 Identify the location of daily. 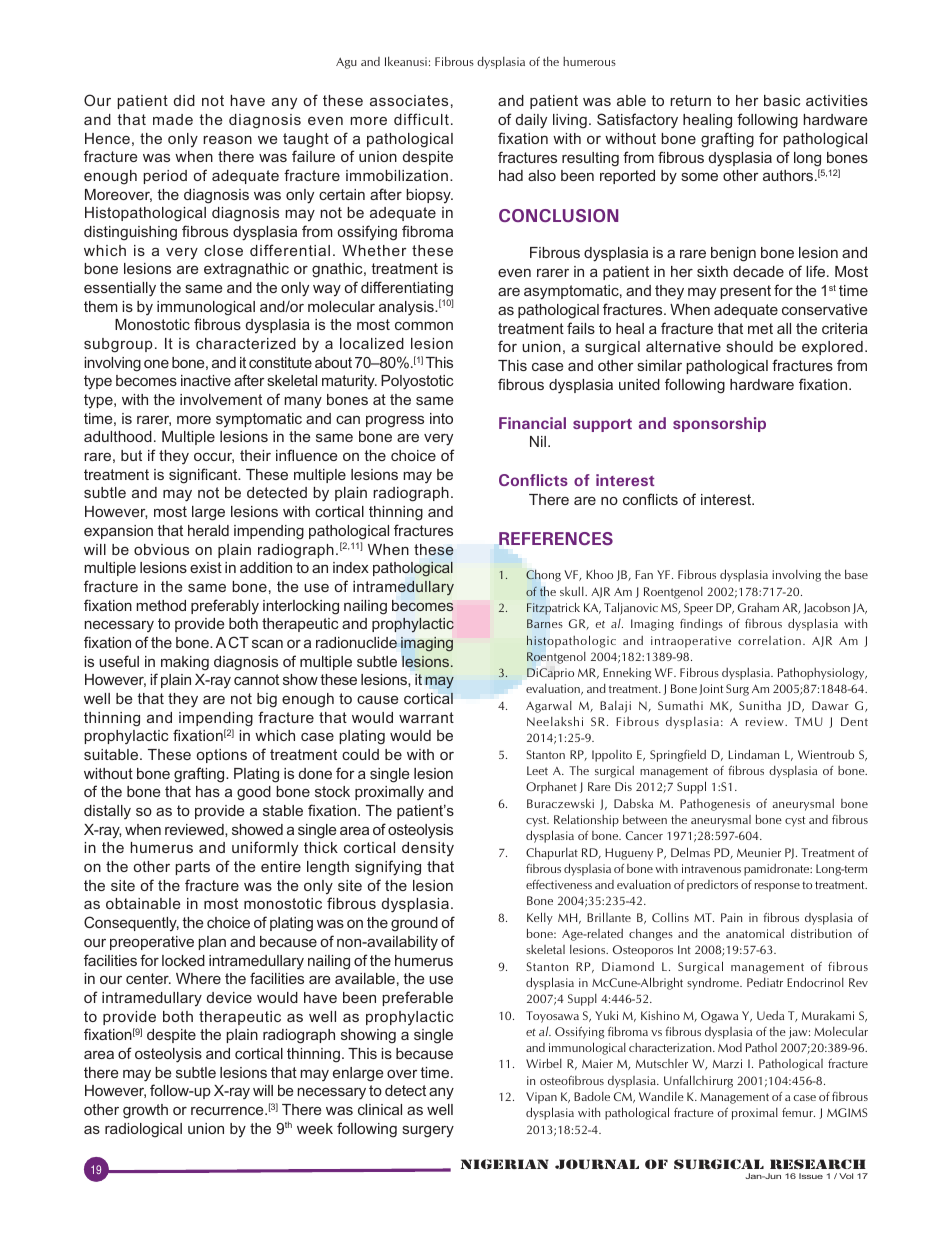
(531, 121).
